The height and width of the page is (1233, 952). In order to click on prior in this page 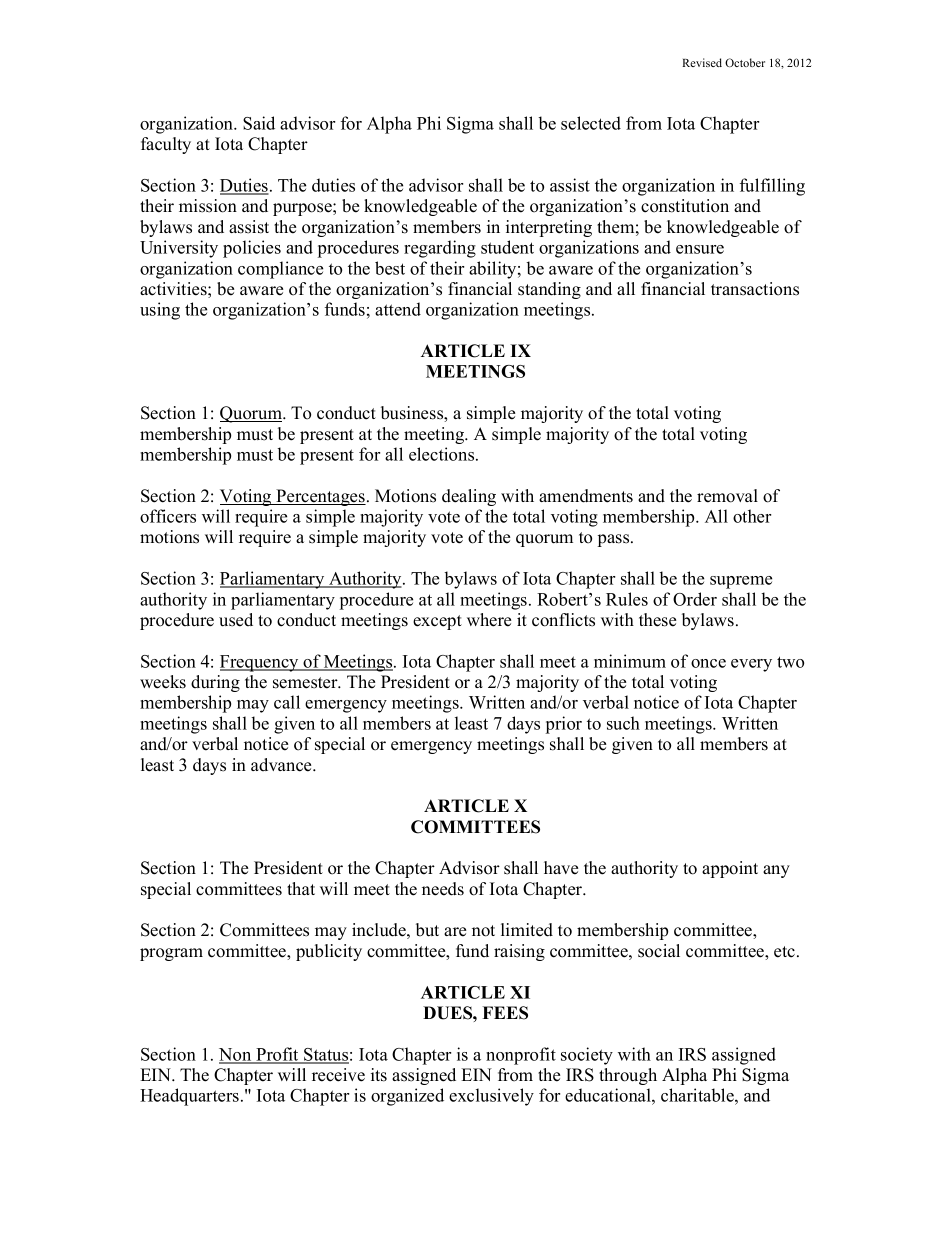, I will do `click(564, 725)`.
